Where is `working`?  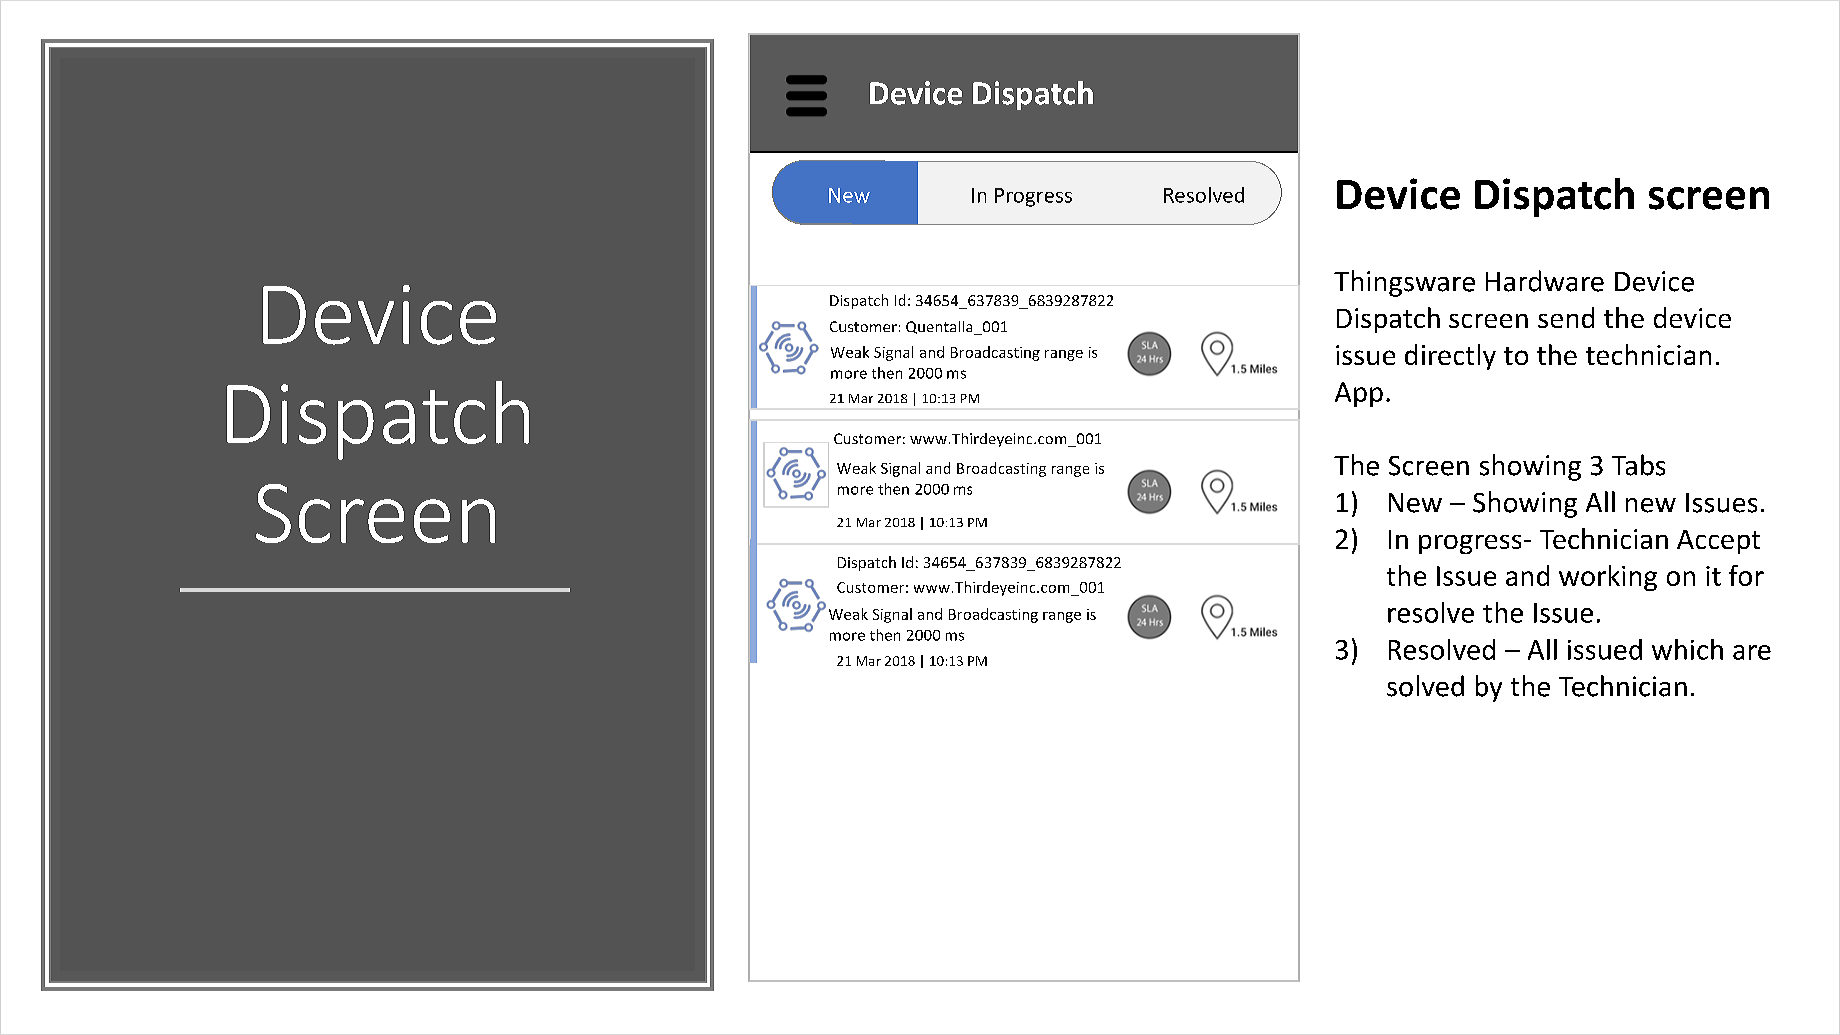 working is located at coordinates (1608, 578).
